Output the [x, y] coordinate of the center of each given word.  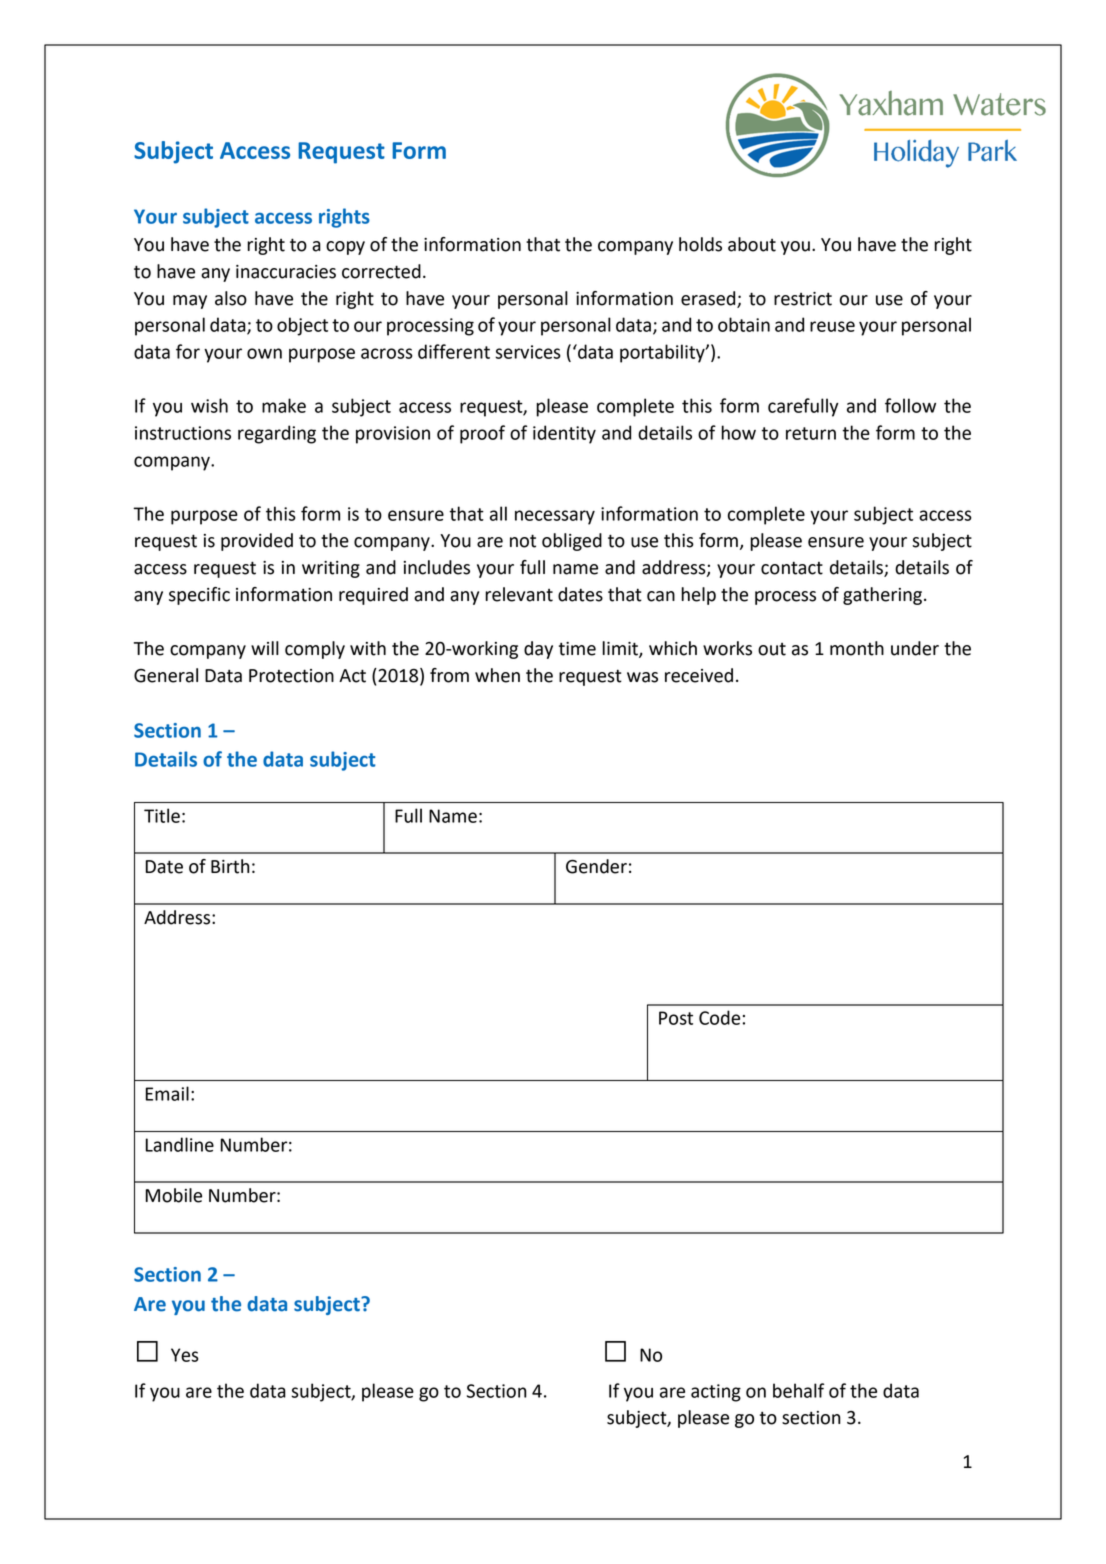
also [231, 298]
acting [716, 1393]
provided [257, 542]
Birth [230, 866]
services [528, 352]
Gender [596, 866]
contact [792, 568]
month [857, 648]
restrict [803, 299]
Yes [185, 1355]
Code [719, 1017]
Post [676, 1018]
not [523, 541]
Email [167, 1093]
